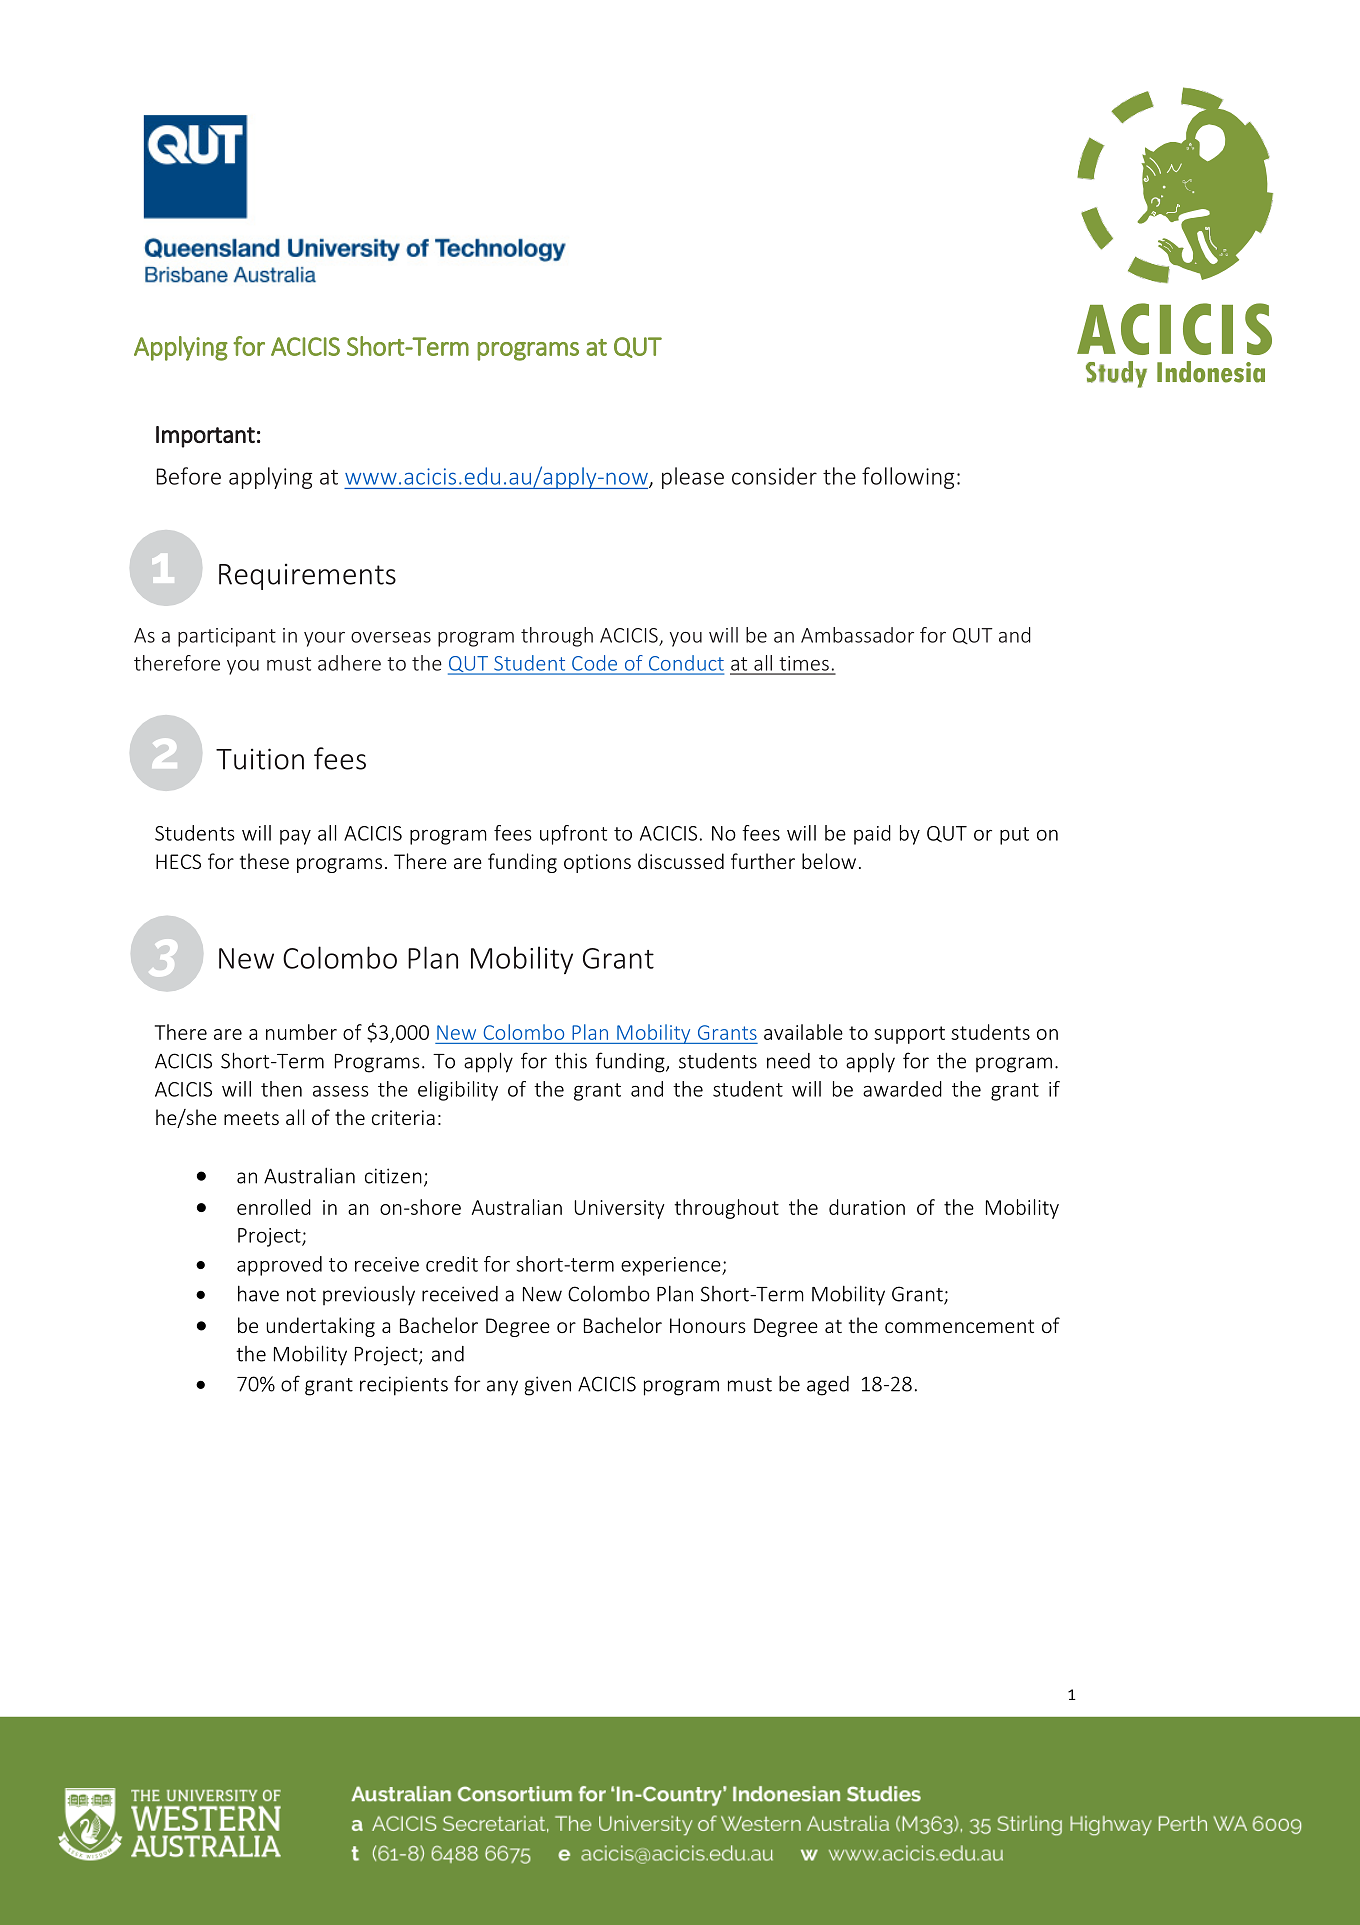  What do you see at coordinates (301, 1032) in the page?
I see `number` at bounding box center [301, 1032].
